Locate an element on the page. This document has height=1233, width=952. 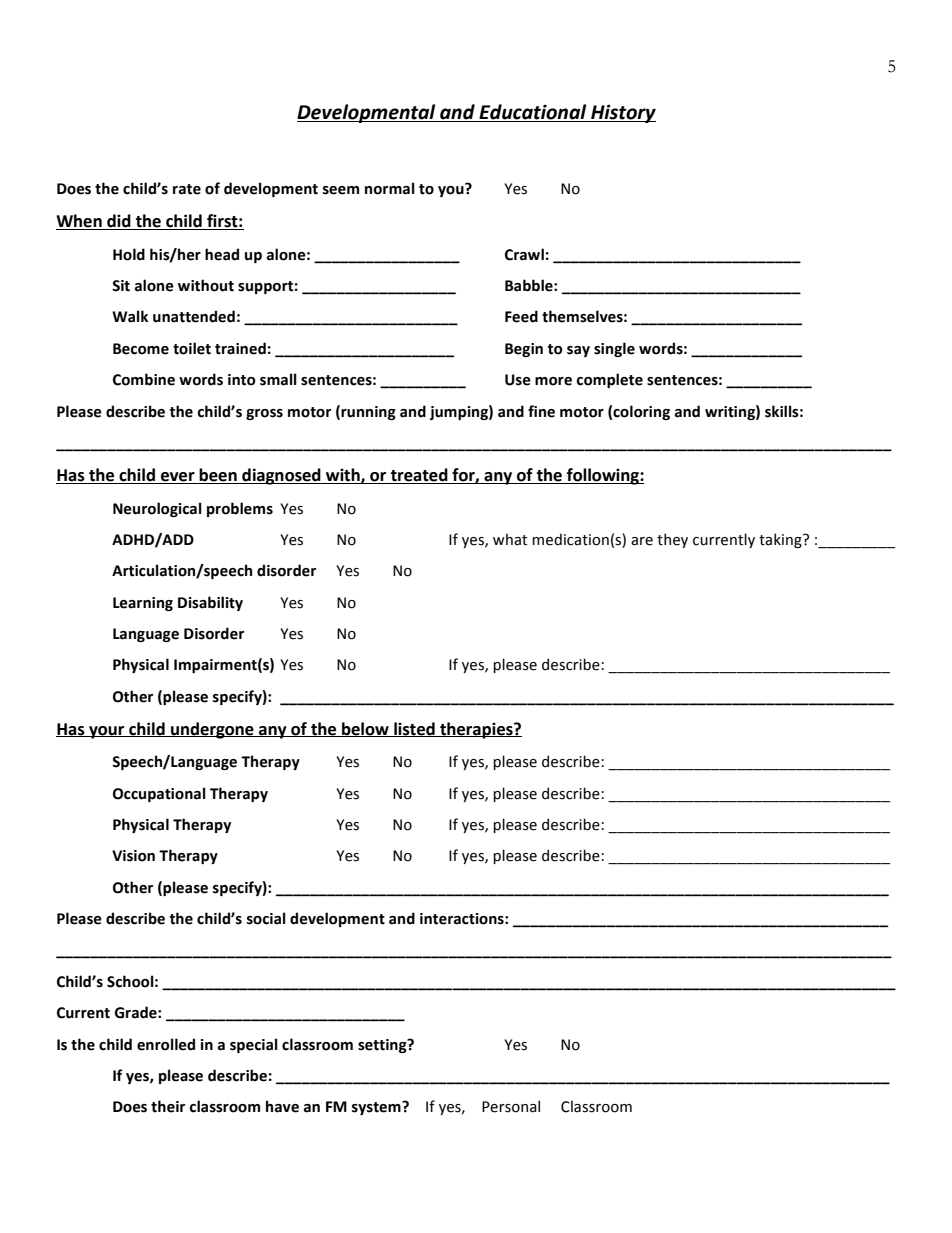
treated is located at coordinates (419, 476).
